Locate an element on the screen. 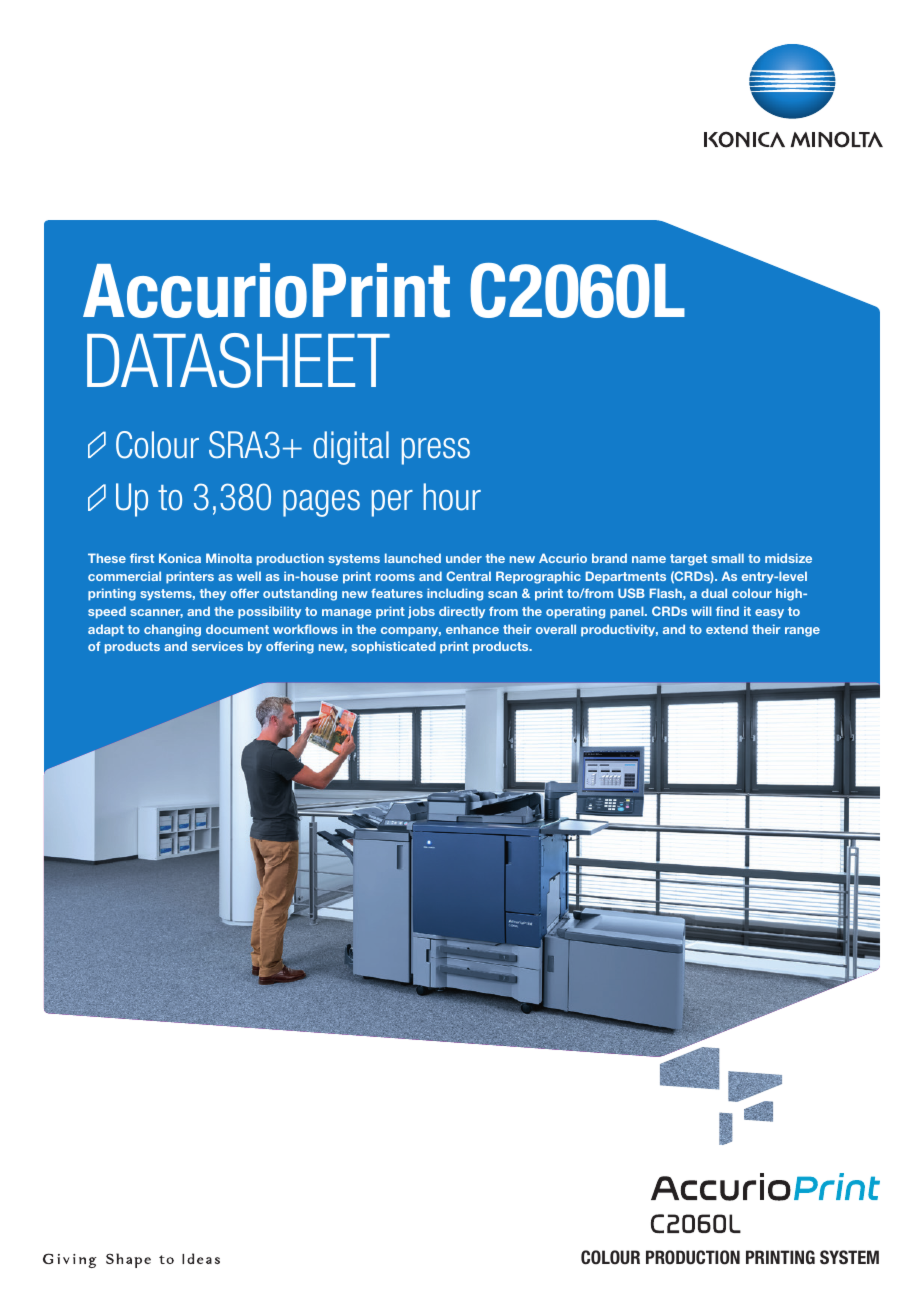 The width and height of the screenshot is (924, 1308). press is located at coordinates (436, 451).
